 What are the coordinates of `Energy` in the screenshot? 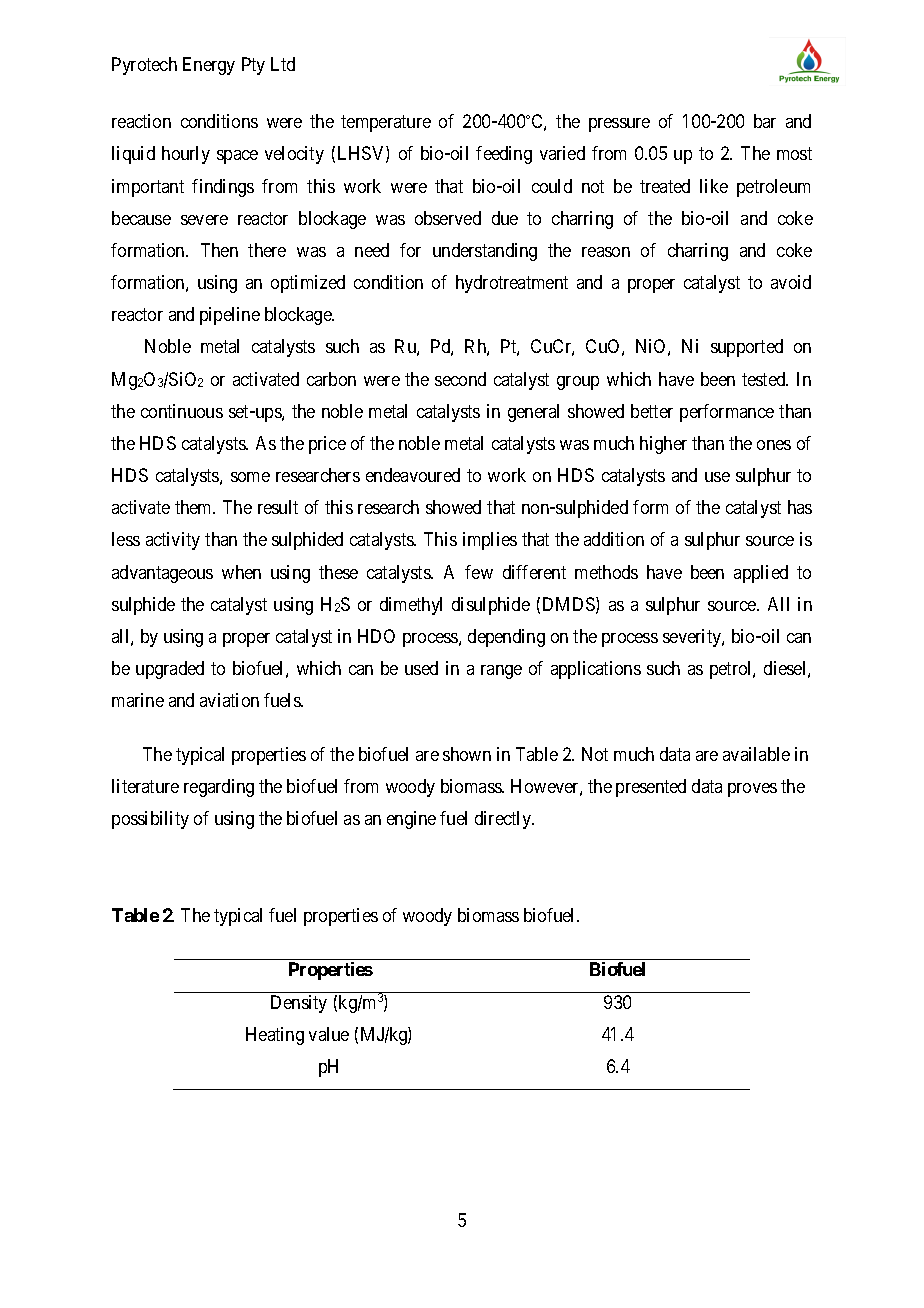 It's located at (209, 66).
